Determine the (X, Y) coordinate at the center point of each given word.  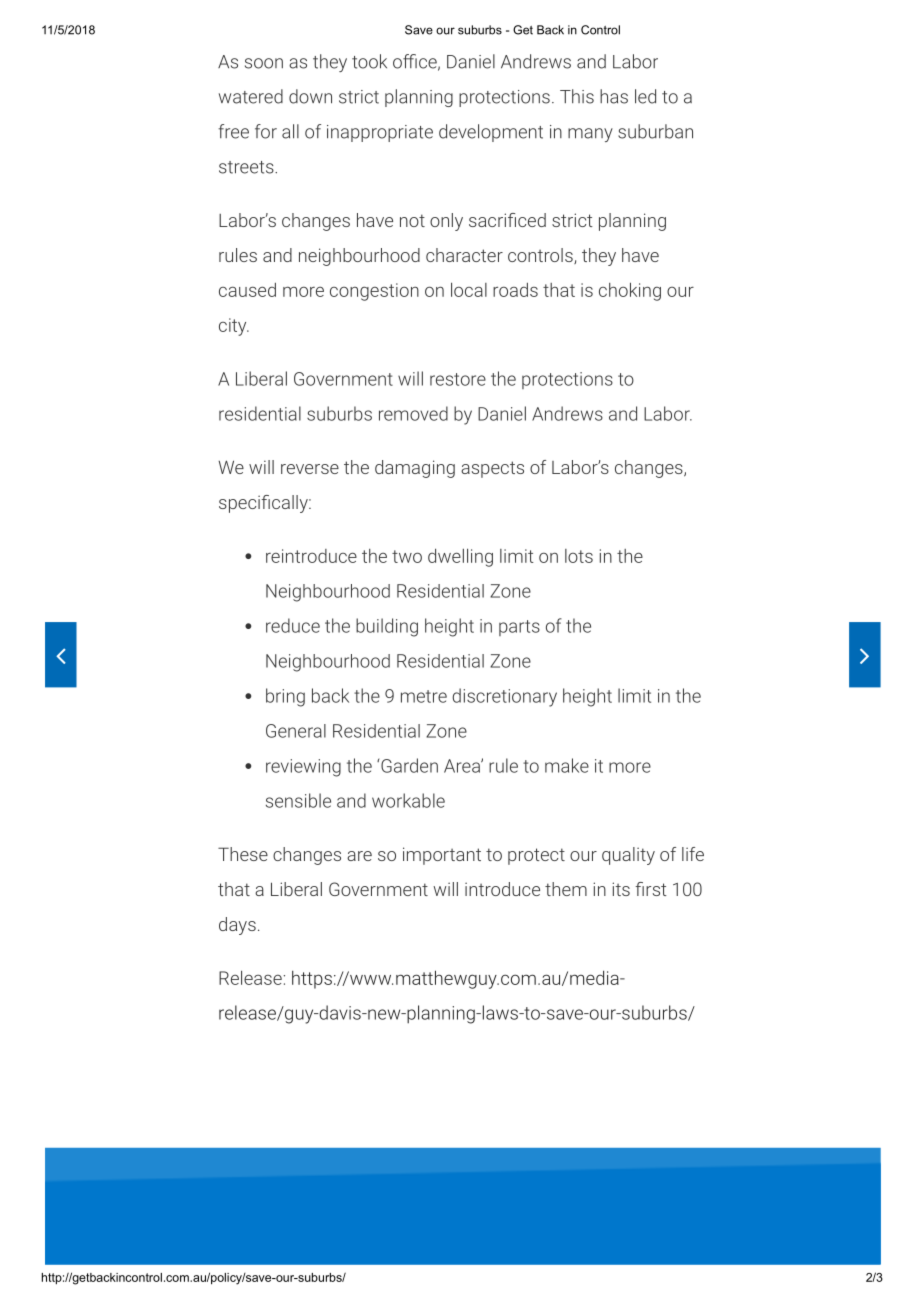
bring (285, 697)
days (237, 926)
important (442, 856)
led (645, 96)
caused (247, 290)
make (567, 765)
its (621, 889)
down (310, 96)
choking (630, 291)
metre (424, 696)
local (469, 289)
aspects (492, 469)
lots (579, 556)
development (491, 133)
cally (291, 504)
